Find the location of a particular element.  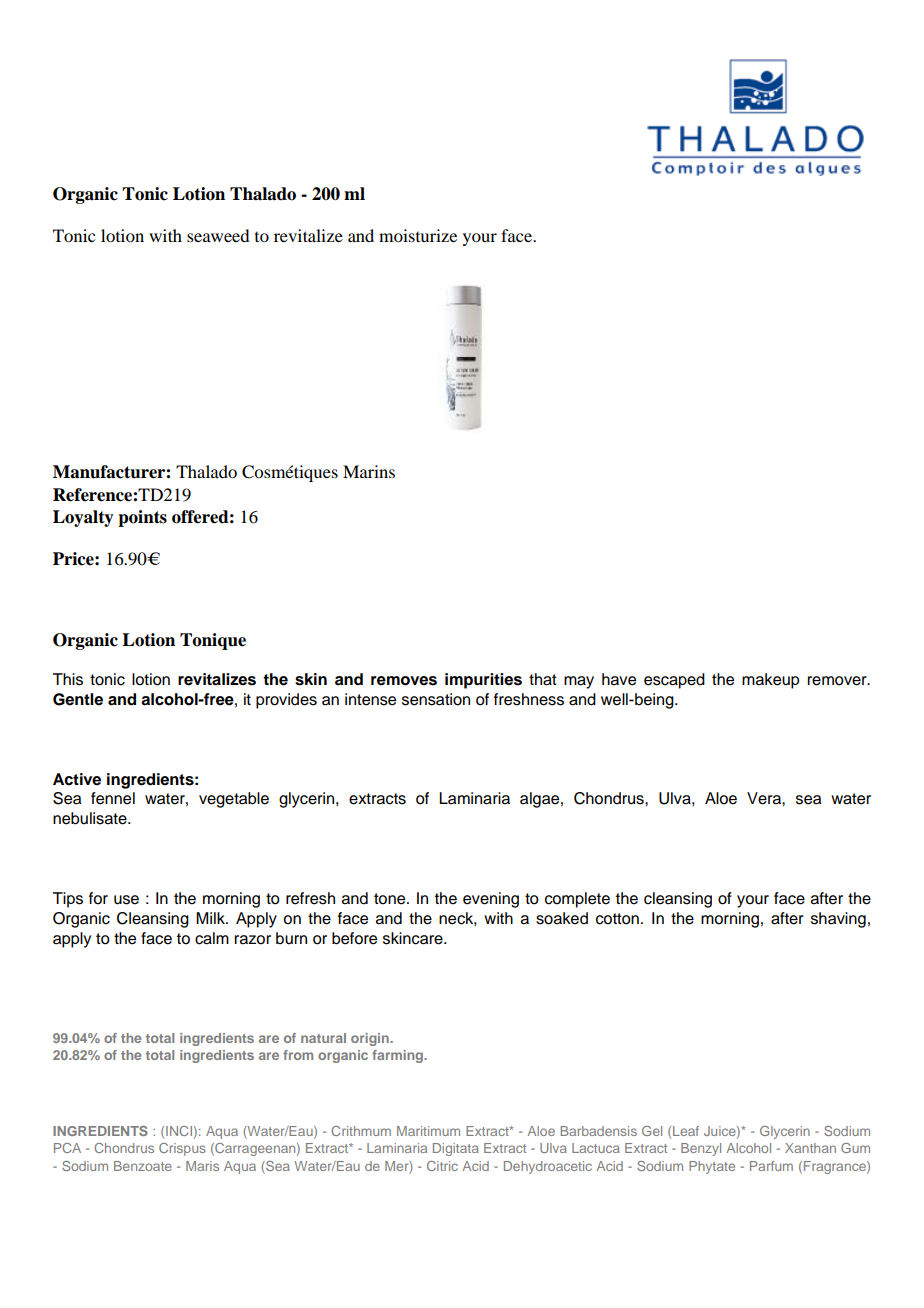

remover is located at coordinates (838, 681).
